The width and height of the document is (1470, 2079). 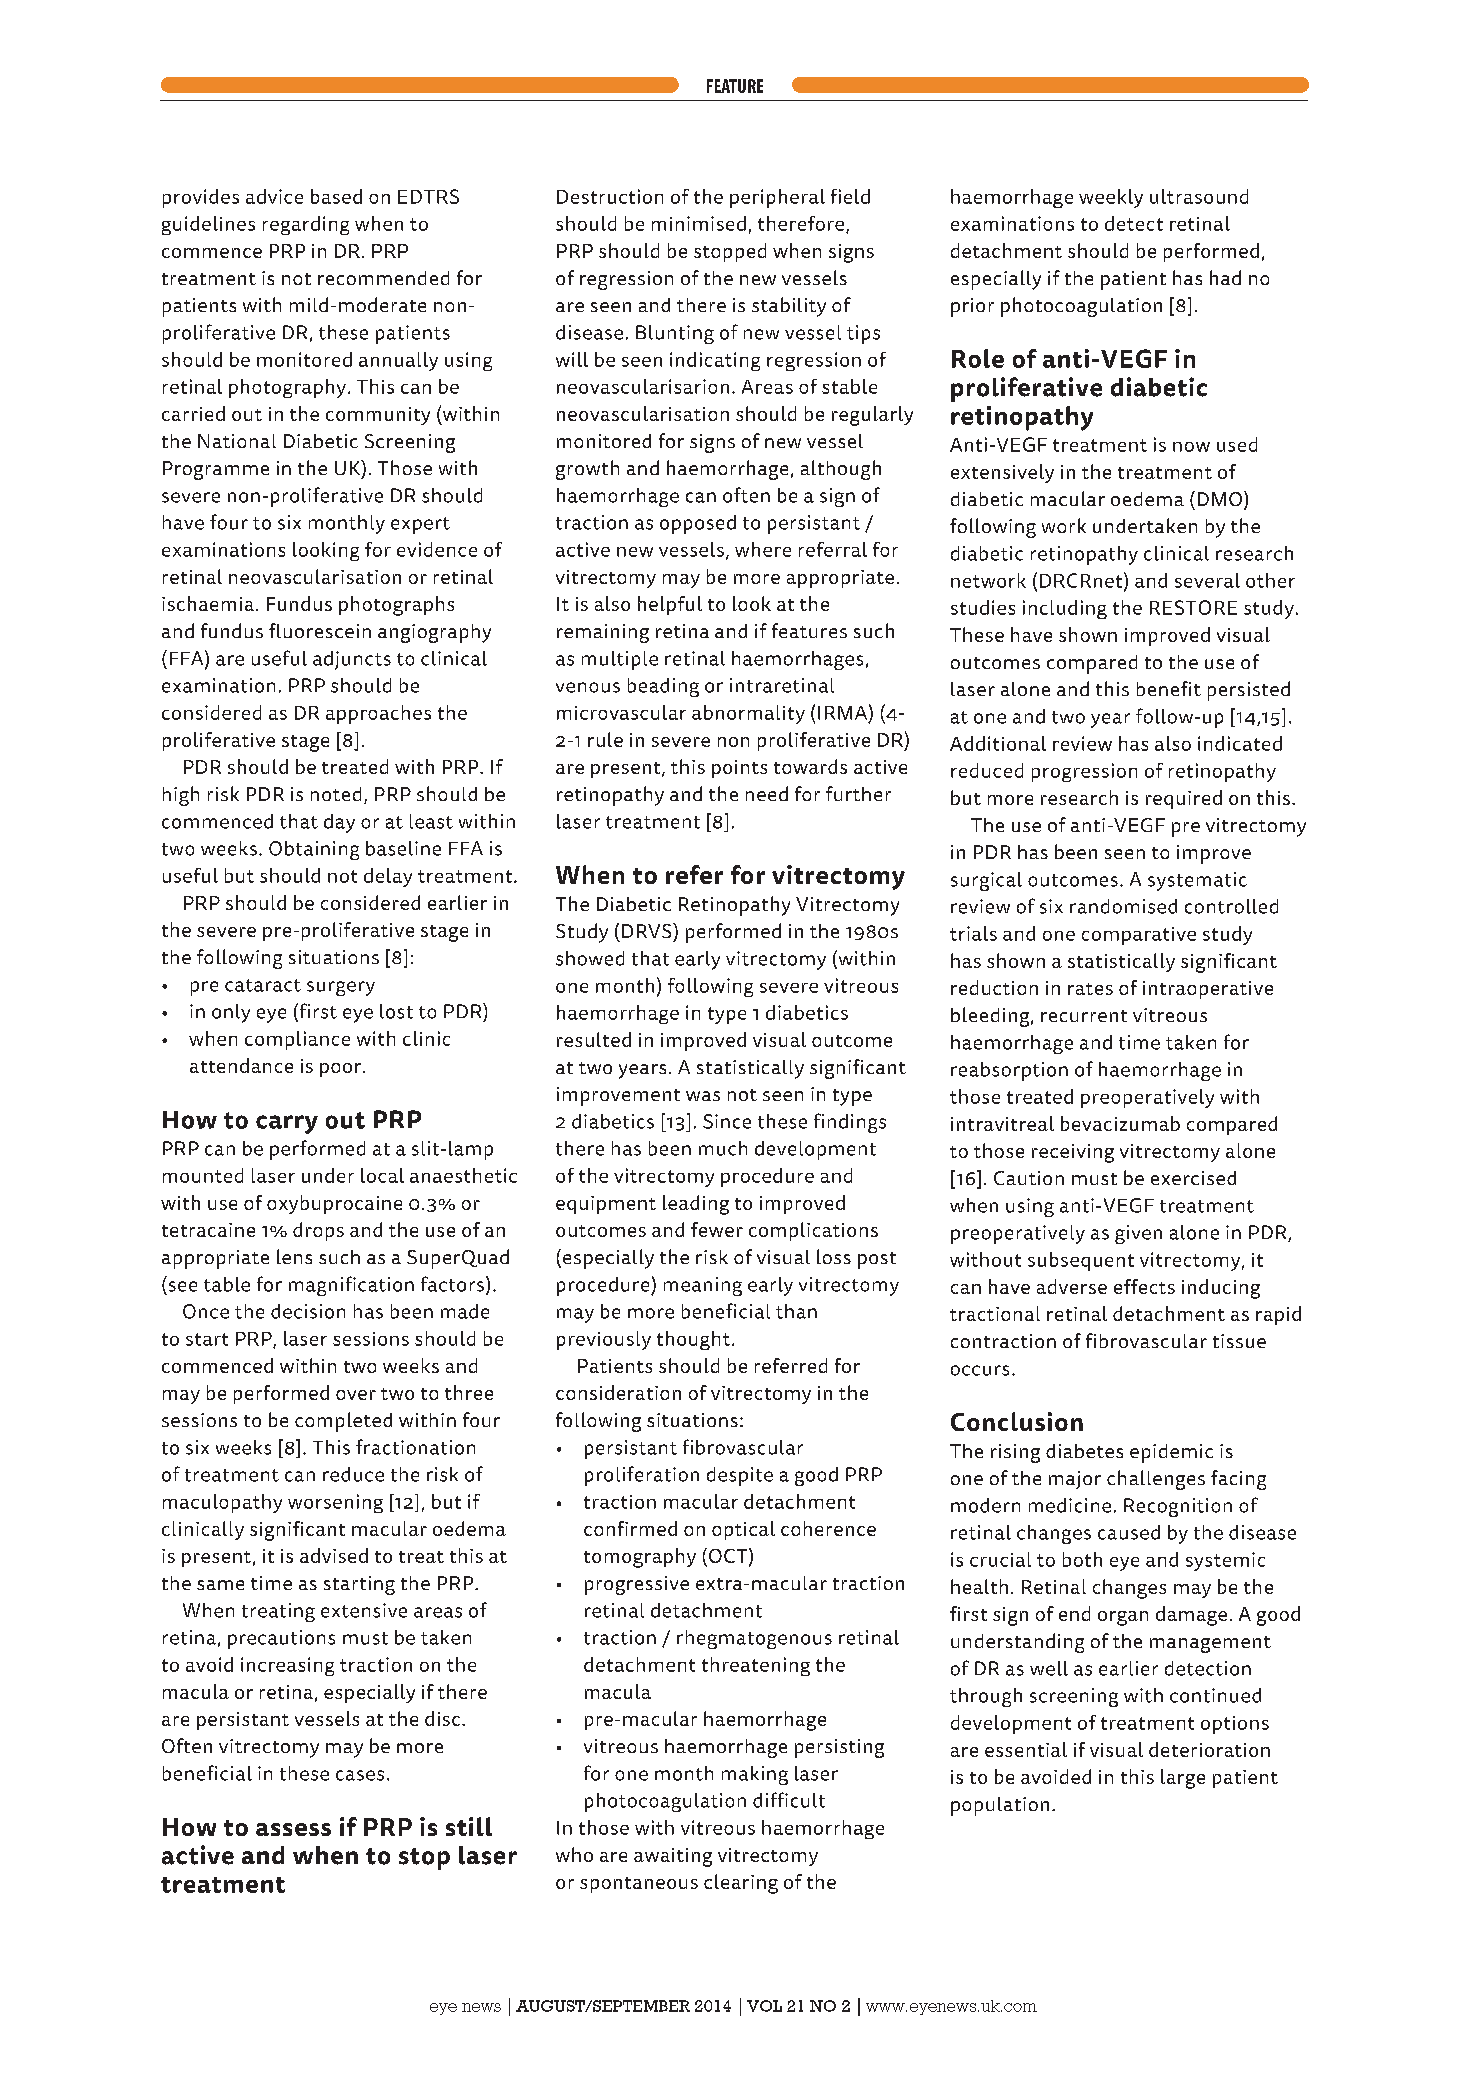 What do you see at coordinates (1120, 1123) in the document?
I see `bevacizumab` at bounding box center [1120, 1123].
